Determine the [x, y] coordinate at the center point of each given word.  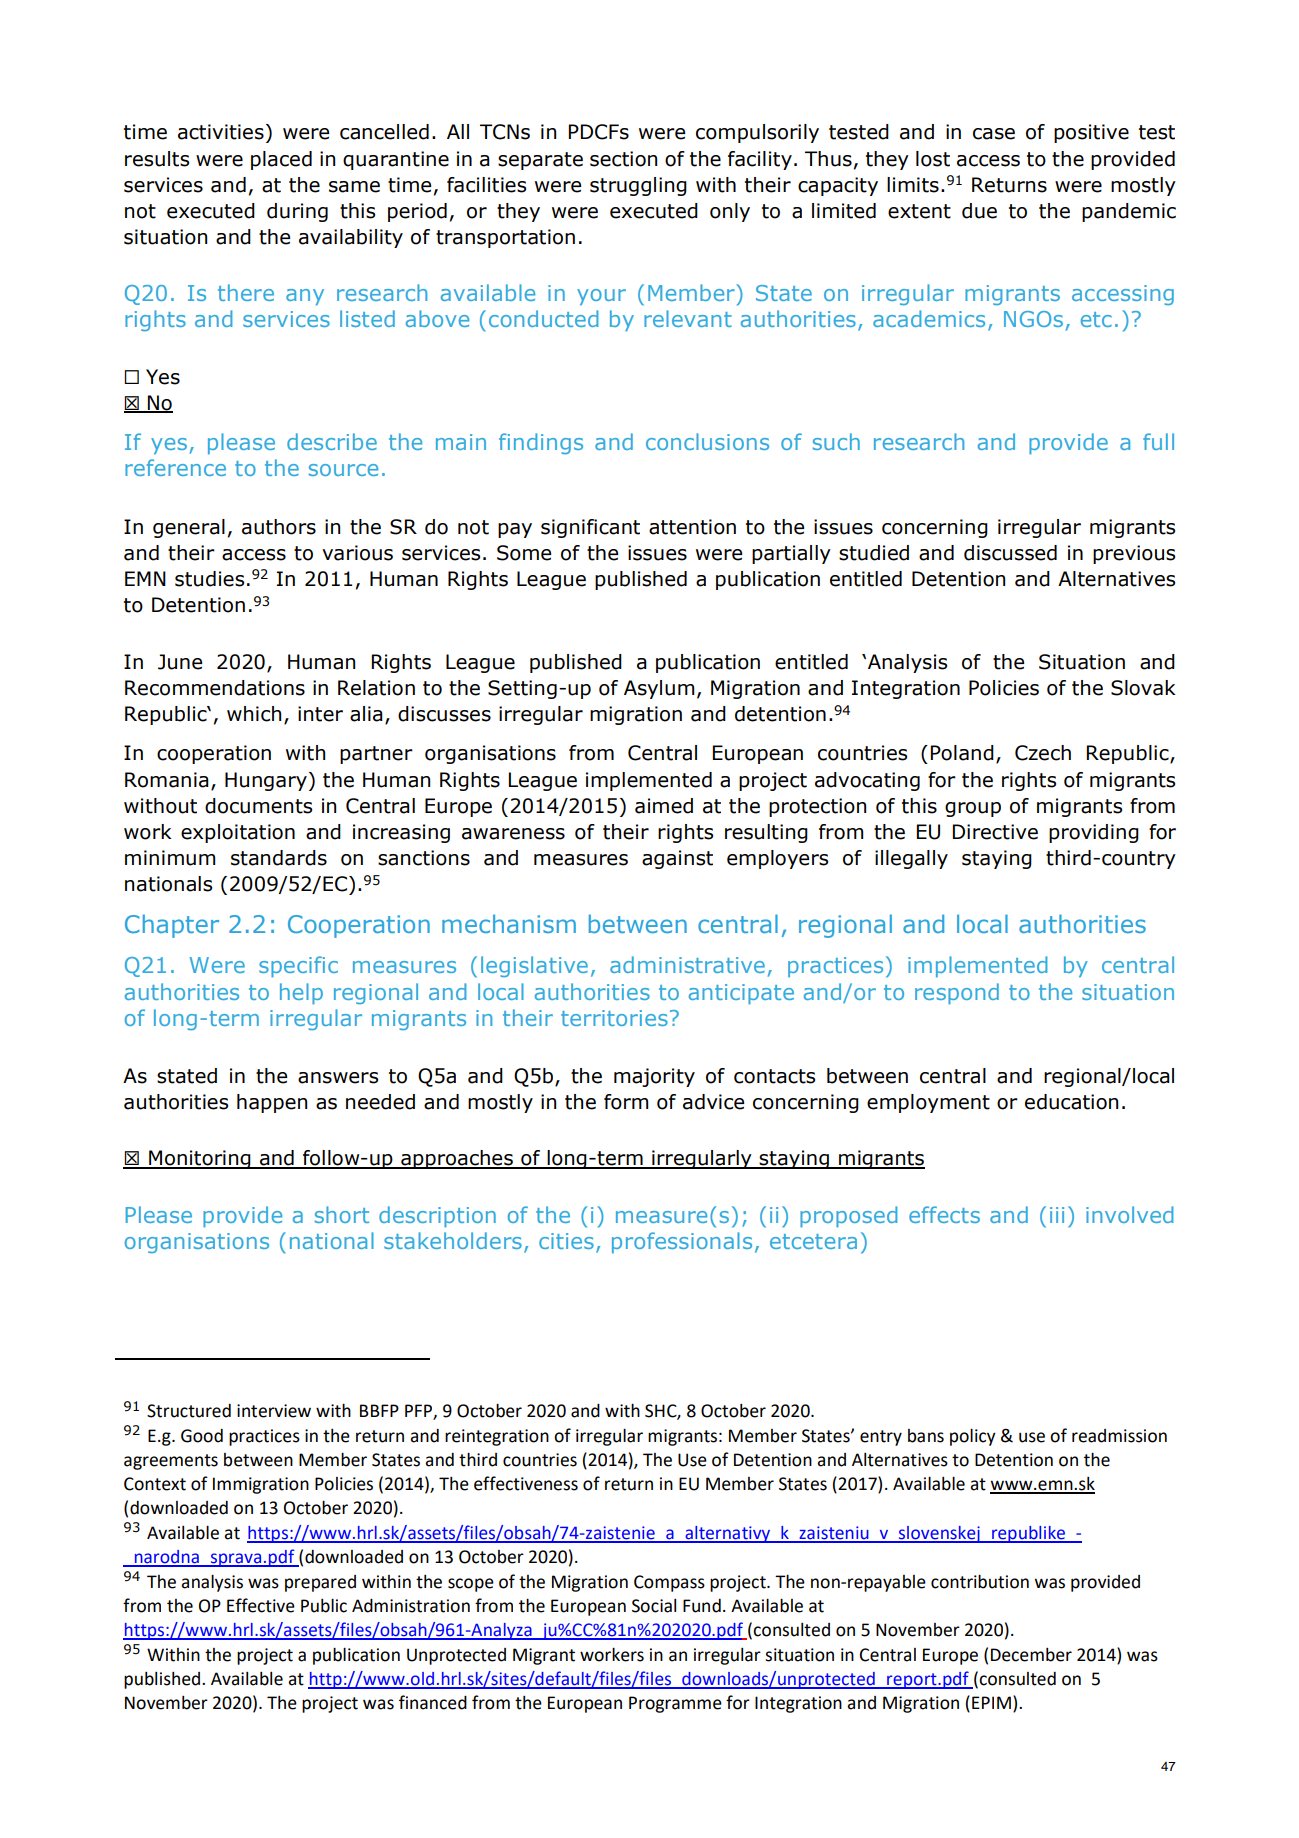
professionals [682, 1242]
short [342, 1214]
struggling [638, 186]
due [979, 211]
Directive [995, 832]
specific [298, 966]
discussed [1010, 553]
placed [281, 160]
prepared [320, 1583]
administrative [687, 964]
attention [692, 527]
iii [1057, 1215]
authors [279, 527]
